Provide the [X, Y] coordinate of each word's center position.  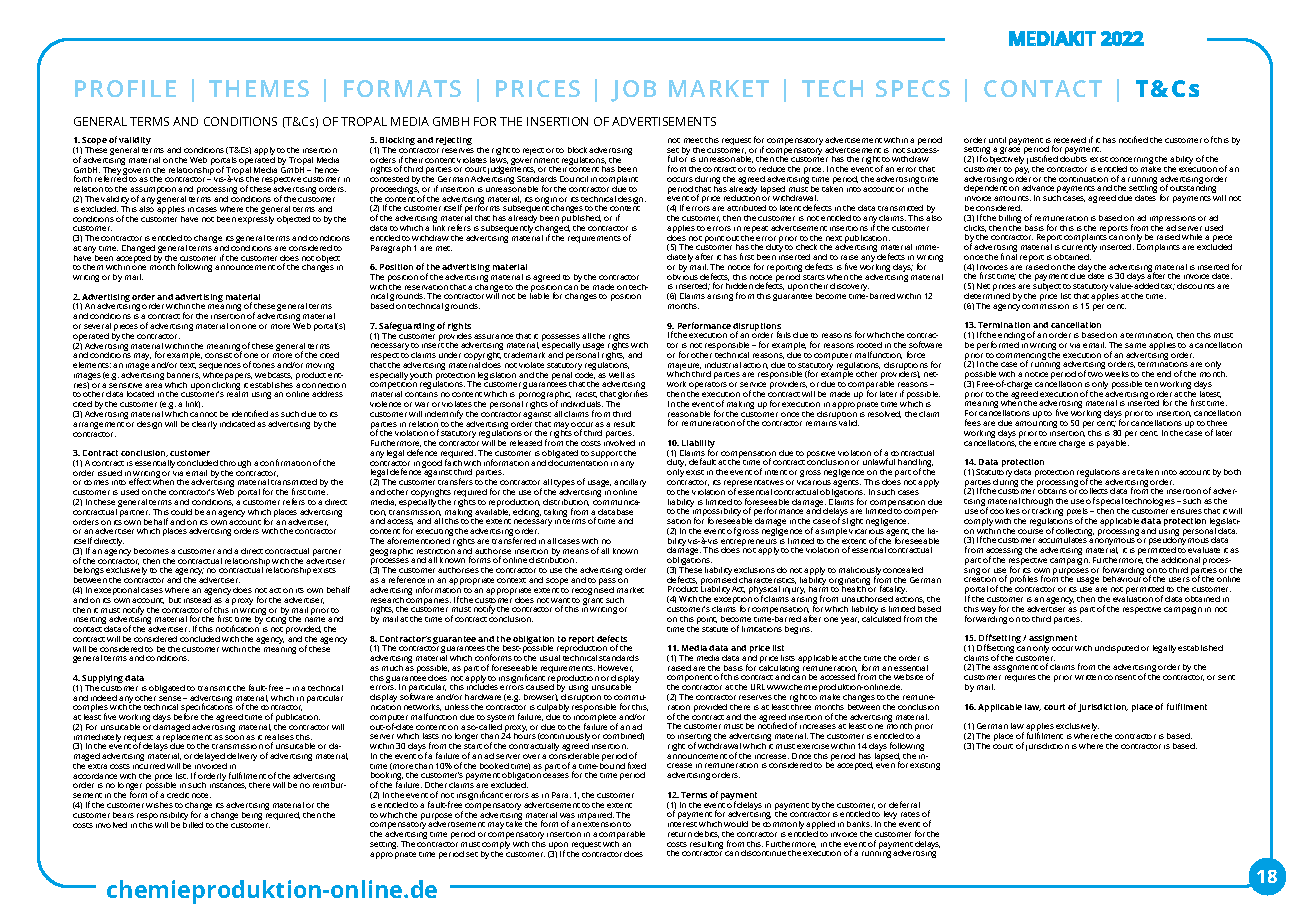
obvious [682, 275]
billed [193, 823]
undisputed [1117, 649]
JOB [633, 91]
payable [1113, 442]
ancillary [630, 484]
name [315, 619]
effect [140, 481]
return [680, 834]
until [997, 140]
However [615, 668]
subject [1047, 288]
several [97, 326]
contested [389, 179]
